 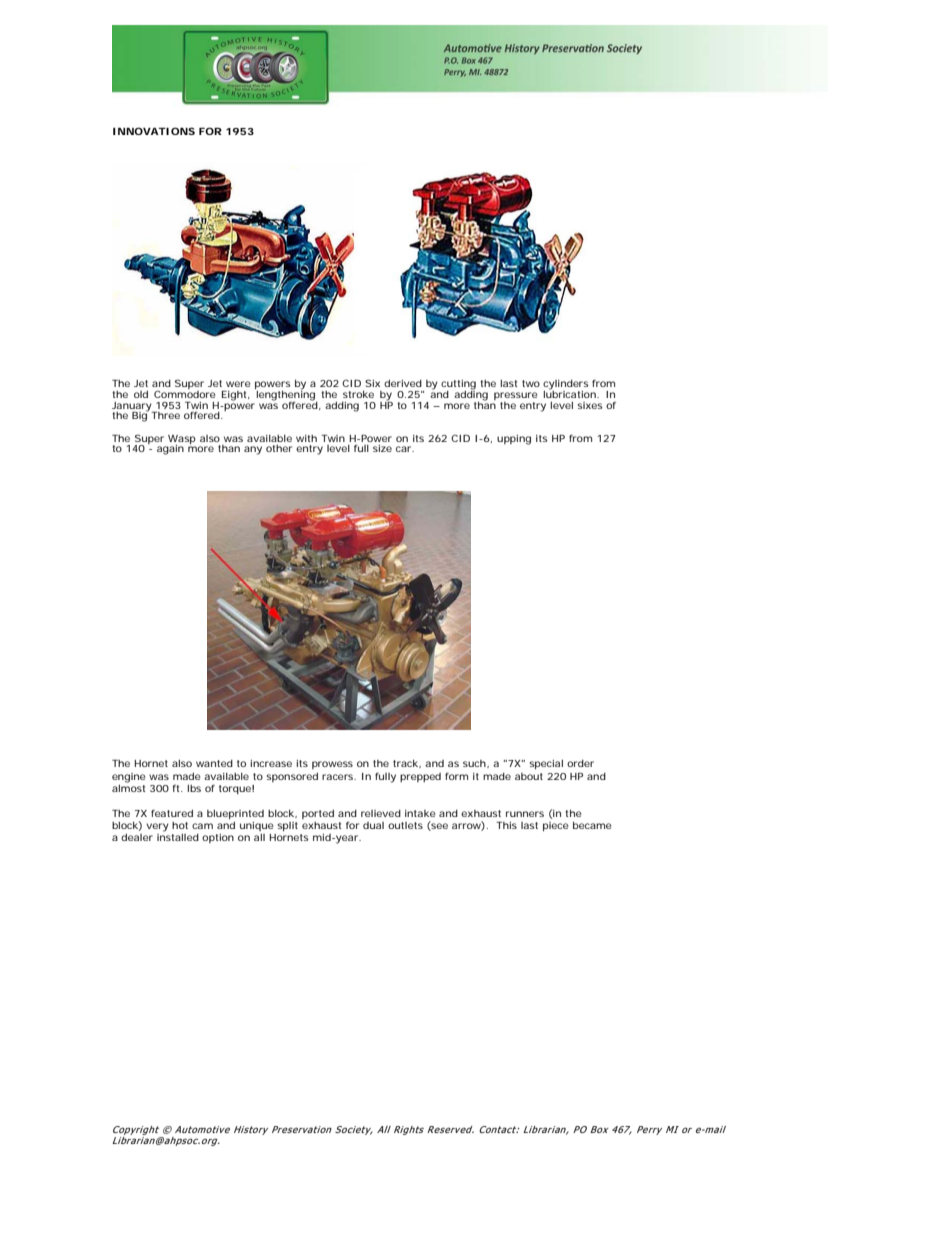 What do you see at coordinates (154, 131) in the page?
I see `INNOVATIONS` at bounding box center [154, 131].
